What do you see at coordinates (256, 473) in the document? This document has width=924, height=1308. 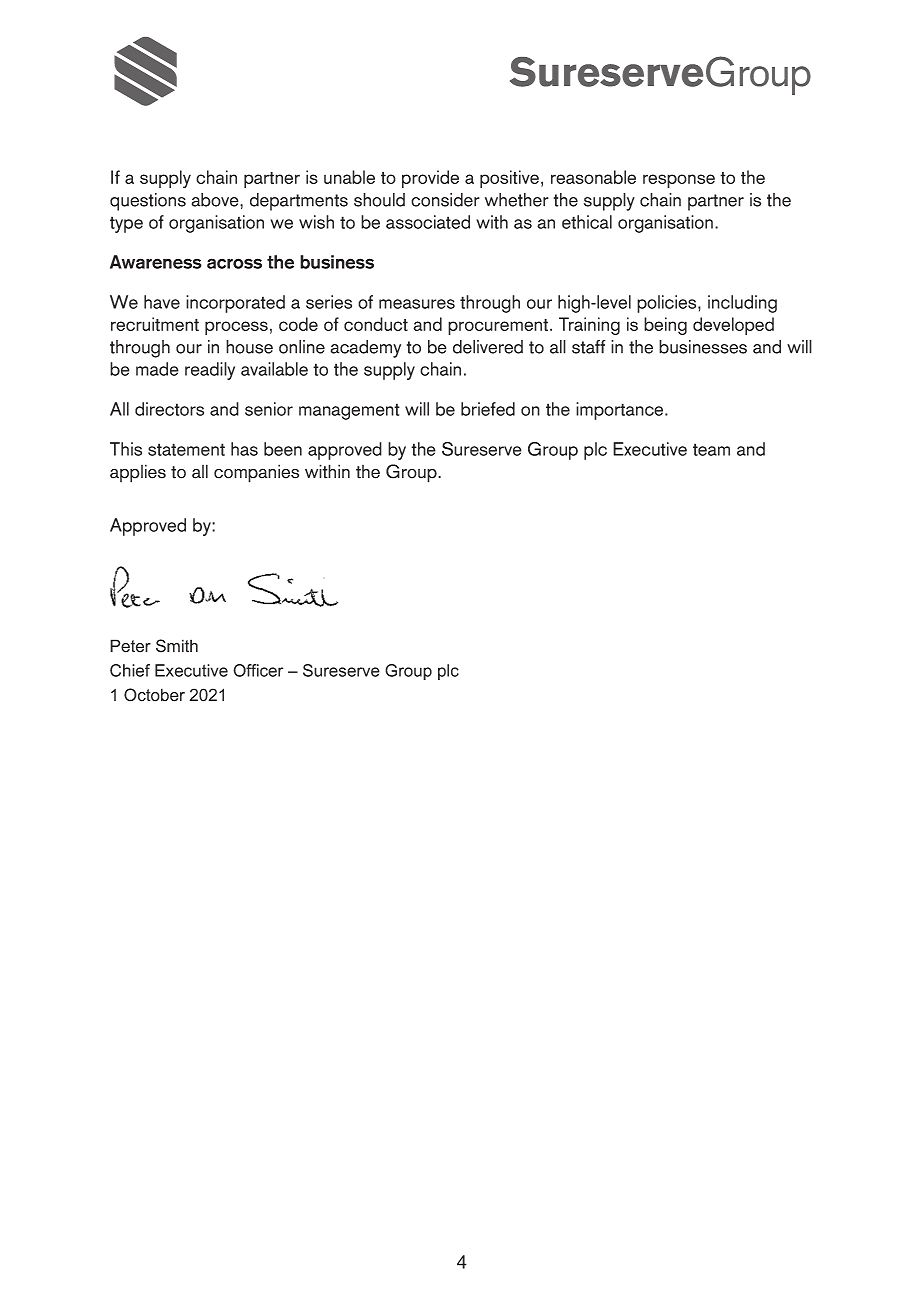 I see `companies` at bounding box center [256, 473].
